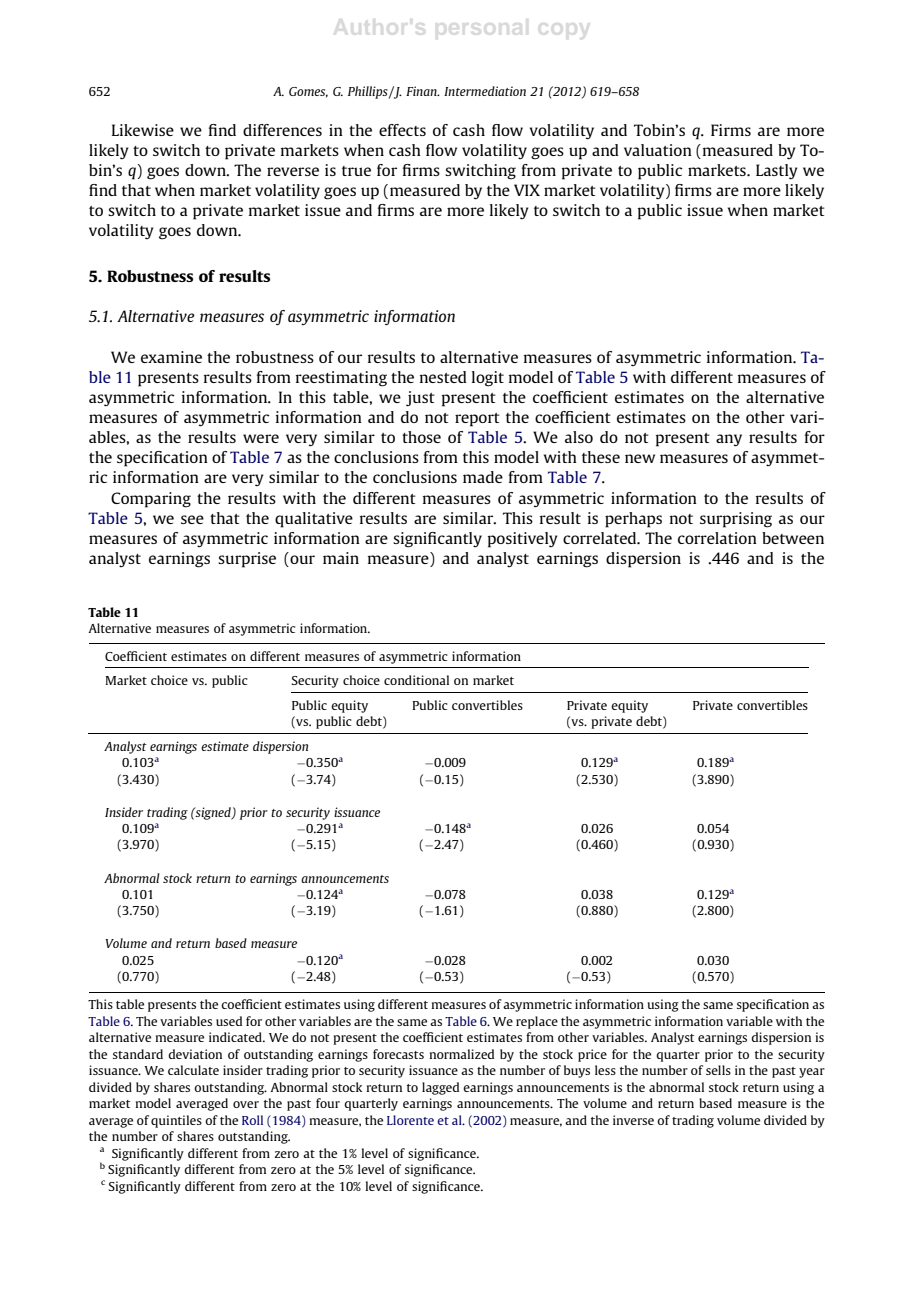 The width and height of the page is (924, 1308). What do you see at coordinates (246, 1104) in the page?
I see `over` at bounding box center [246, 1104].
